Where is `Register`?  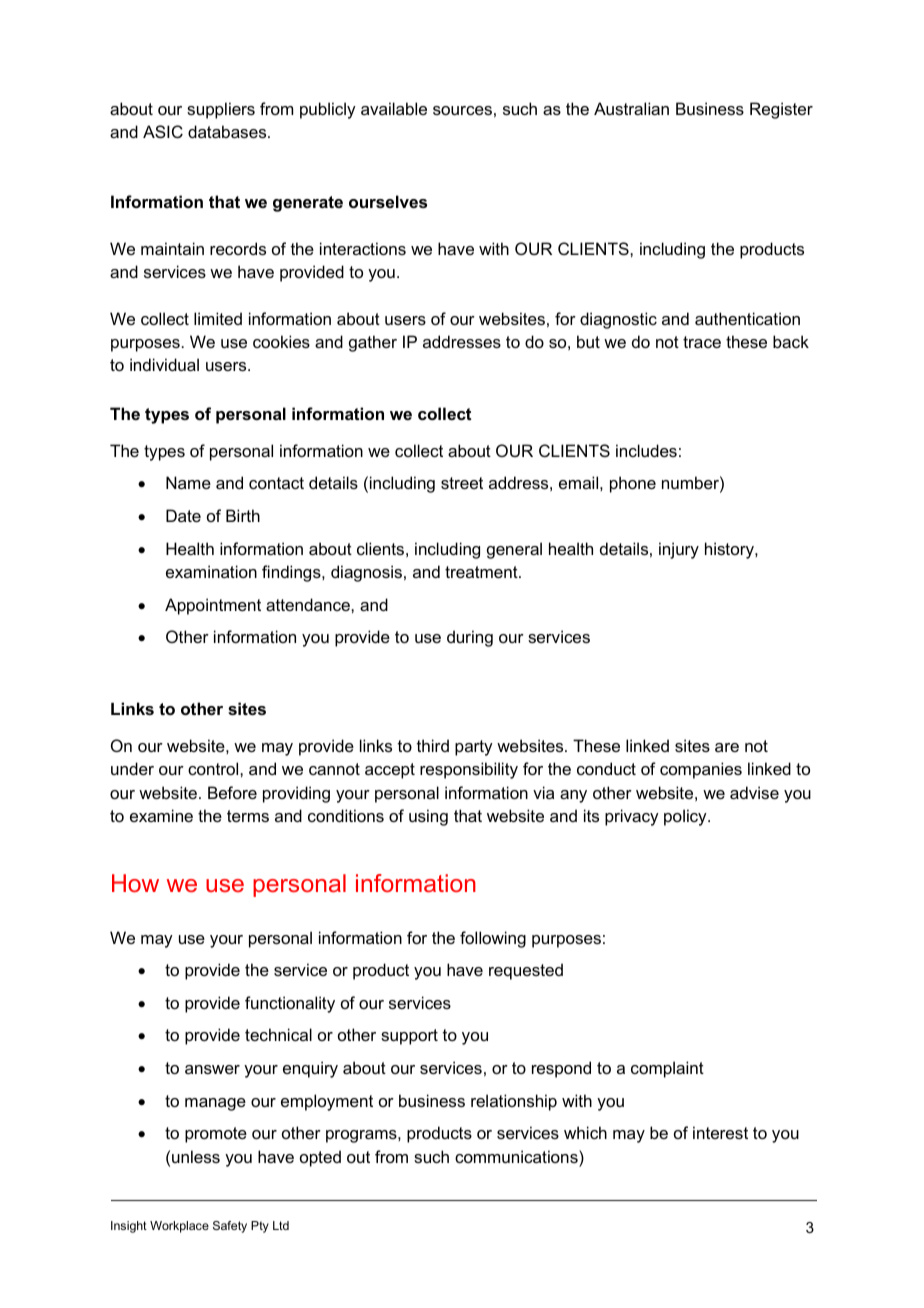
Register is located at coordinates (781, 110).
